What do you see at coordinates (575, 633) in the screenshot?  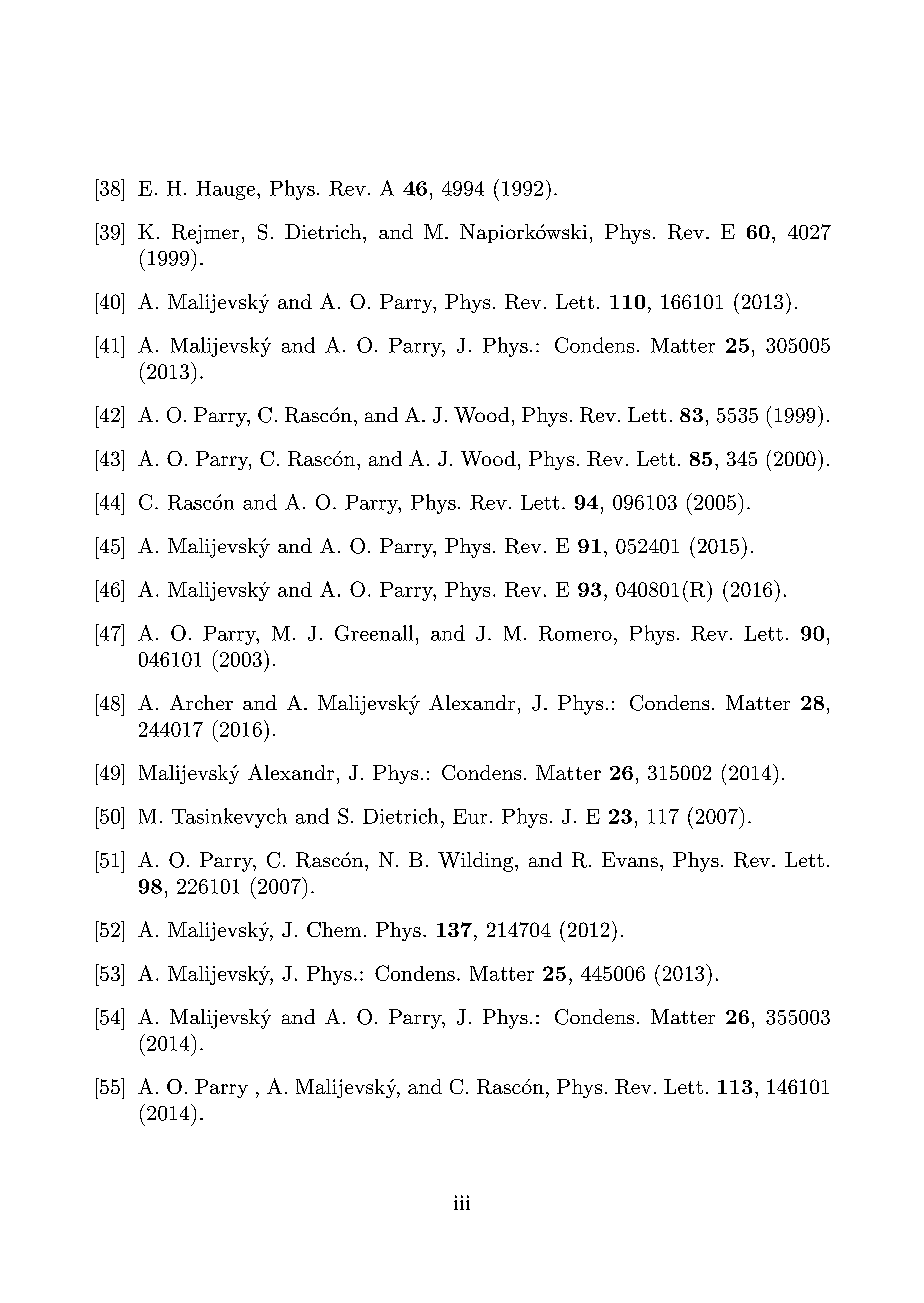 I see `Romero` at bounding box center [575, 633].
